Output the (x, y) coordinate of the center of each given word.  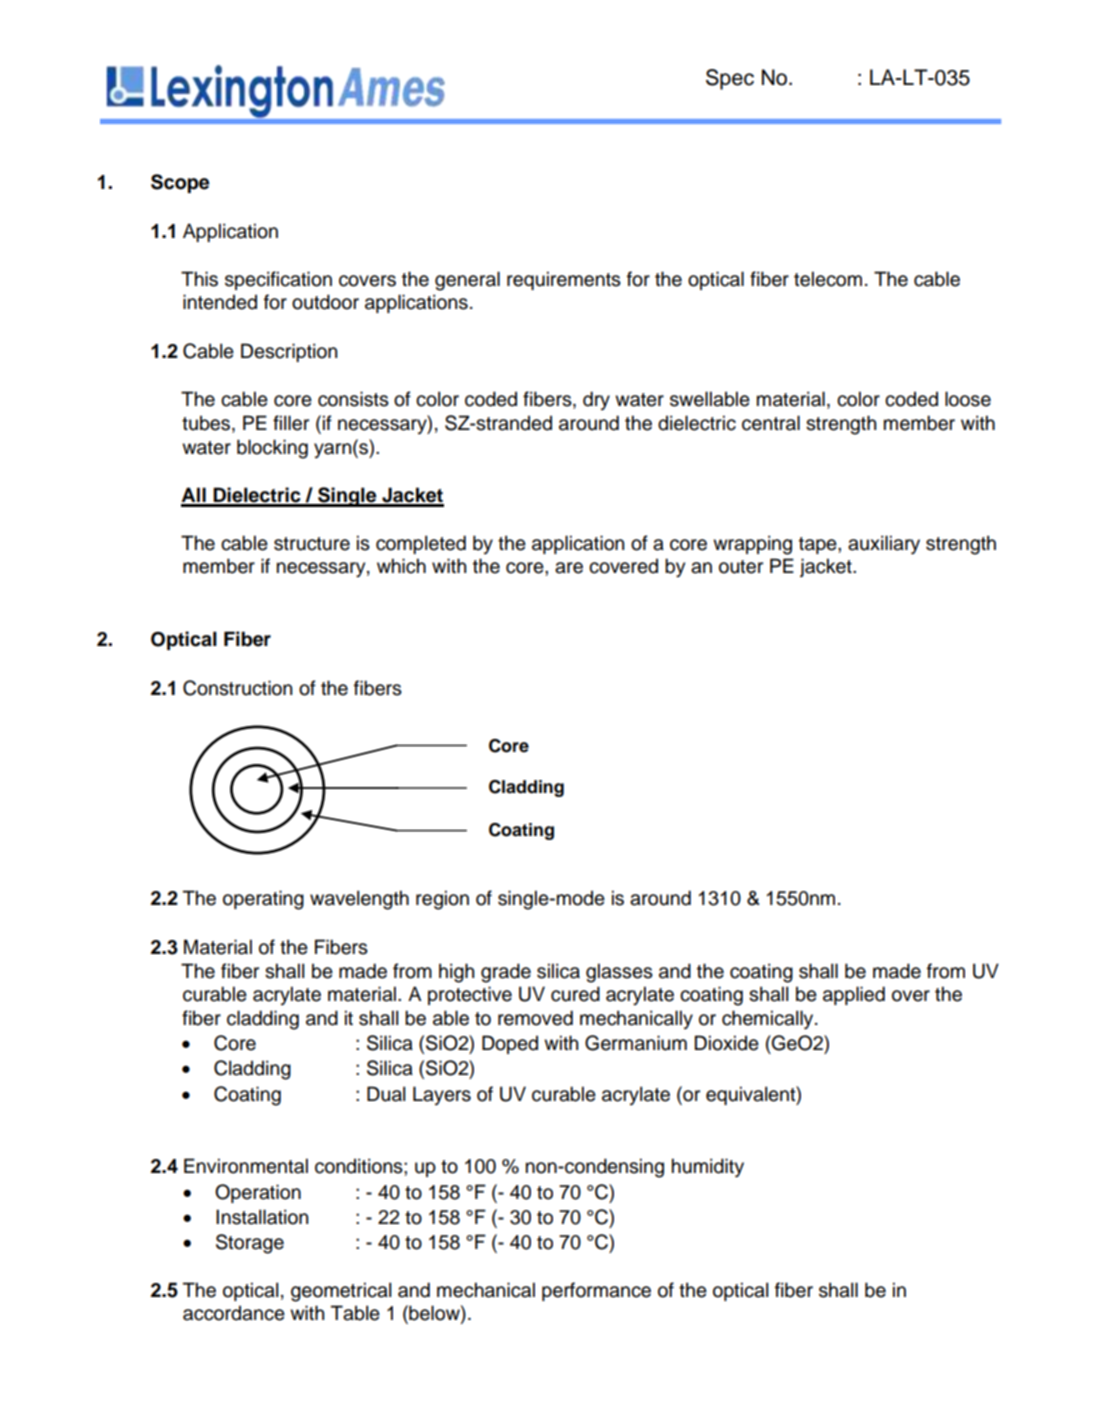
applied (854, 995)
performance (596, 1291)
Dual (386, 1094)
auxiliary (884, 545)
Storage (250, 1244)
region (442, 900)
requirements (564, 280)
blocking (272, 449)
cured (575, 994)
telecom (828, 279)
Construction (237, 688)
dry (596, 400)
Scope (180, 183)
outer (741, 567)
